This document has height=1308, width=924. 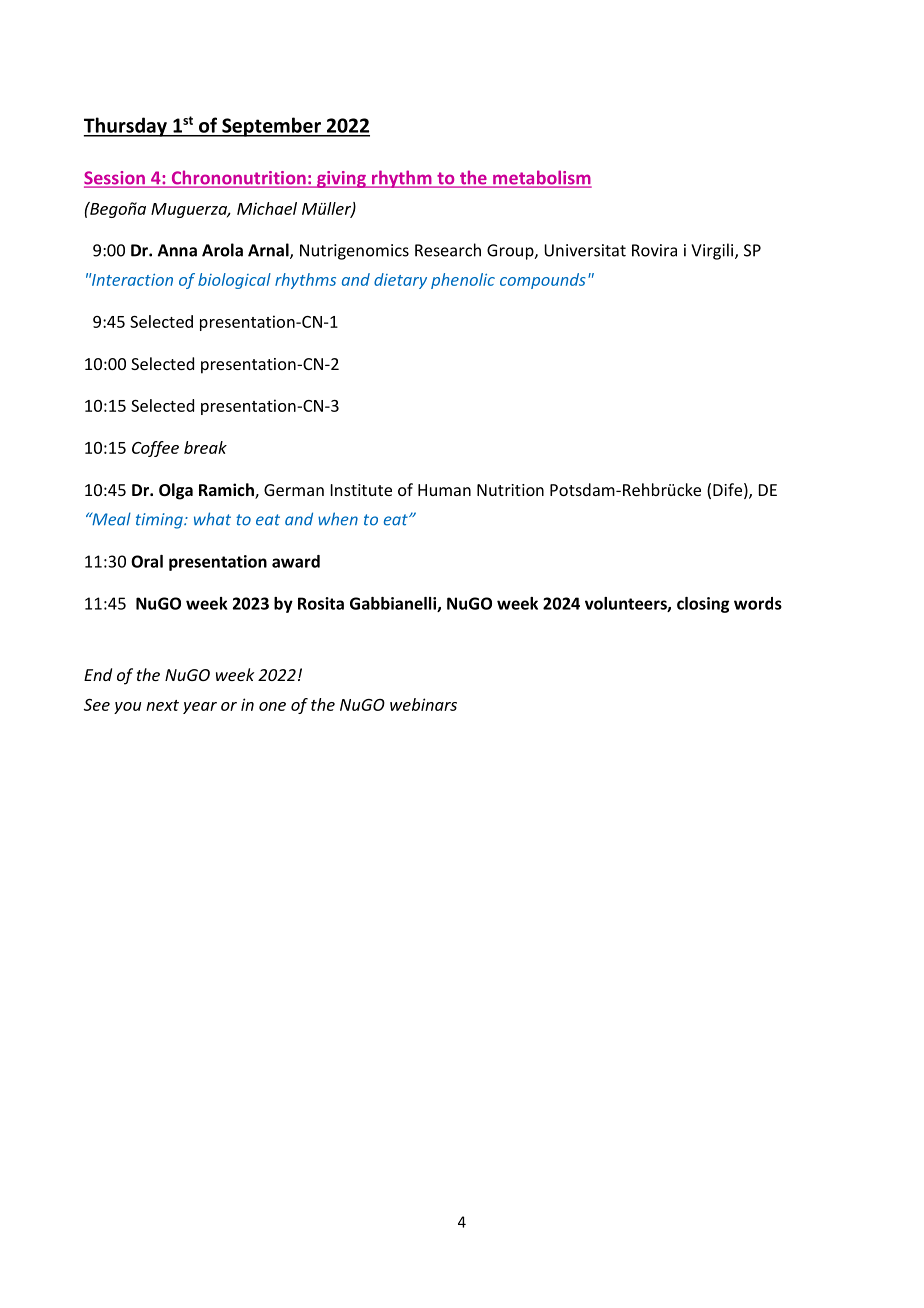 I want to click on Thursday, so click(x=126, y=127).
